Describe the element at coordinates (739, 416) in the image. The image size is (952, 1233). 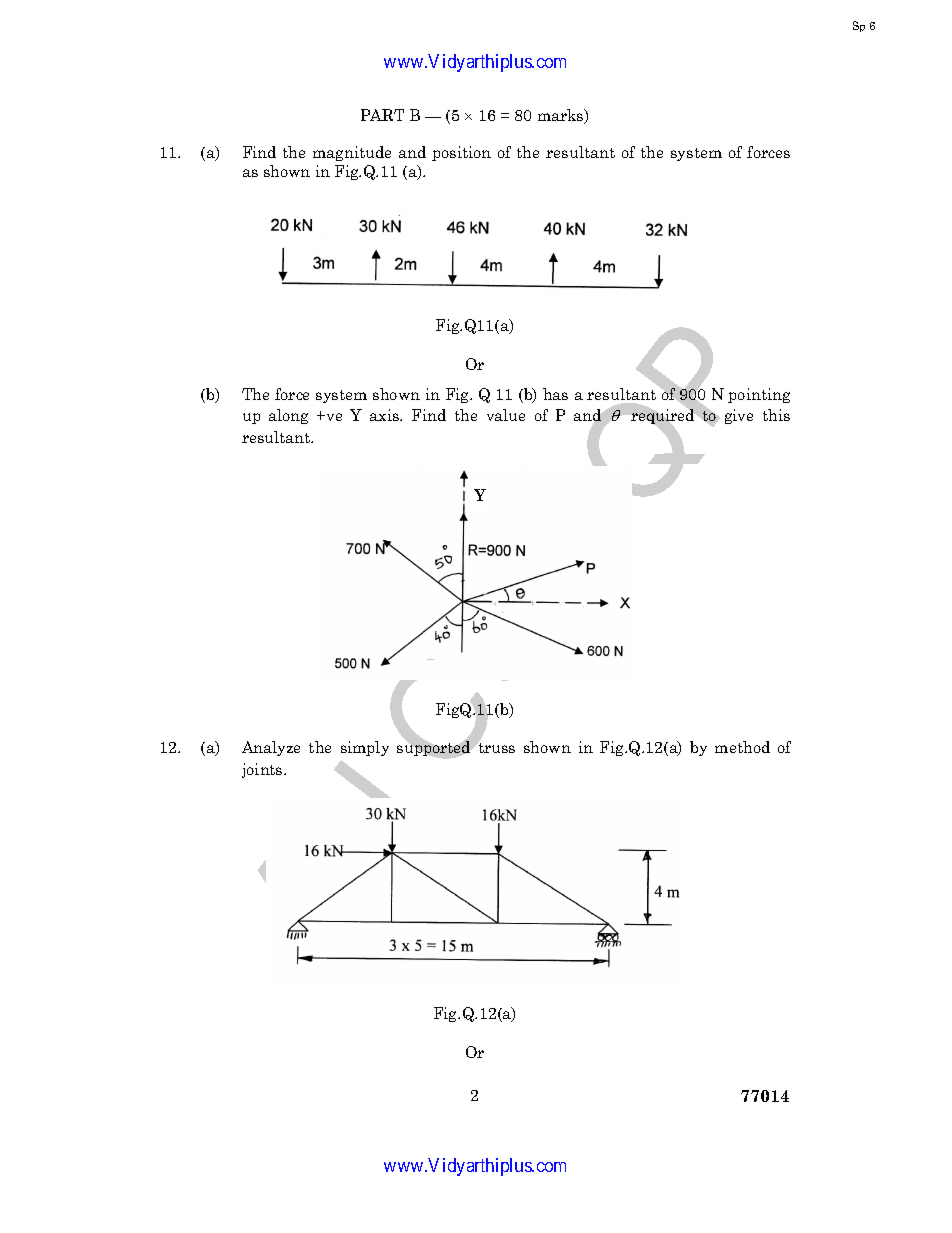
I see `give` at that location.
